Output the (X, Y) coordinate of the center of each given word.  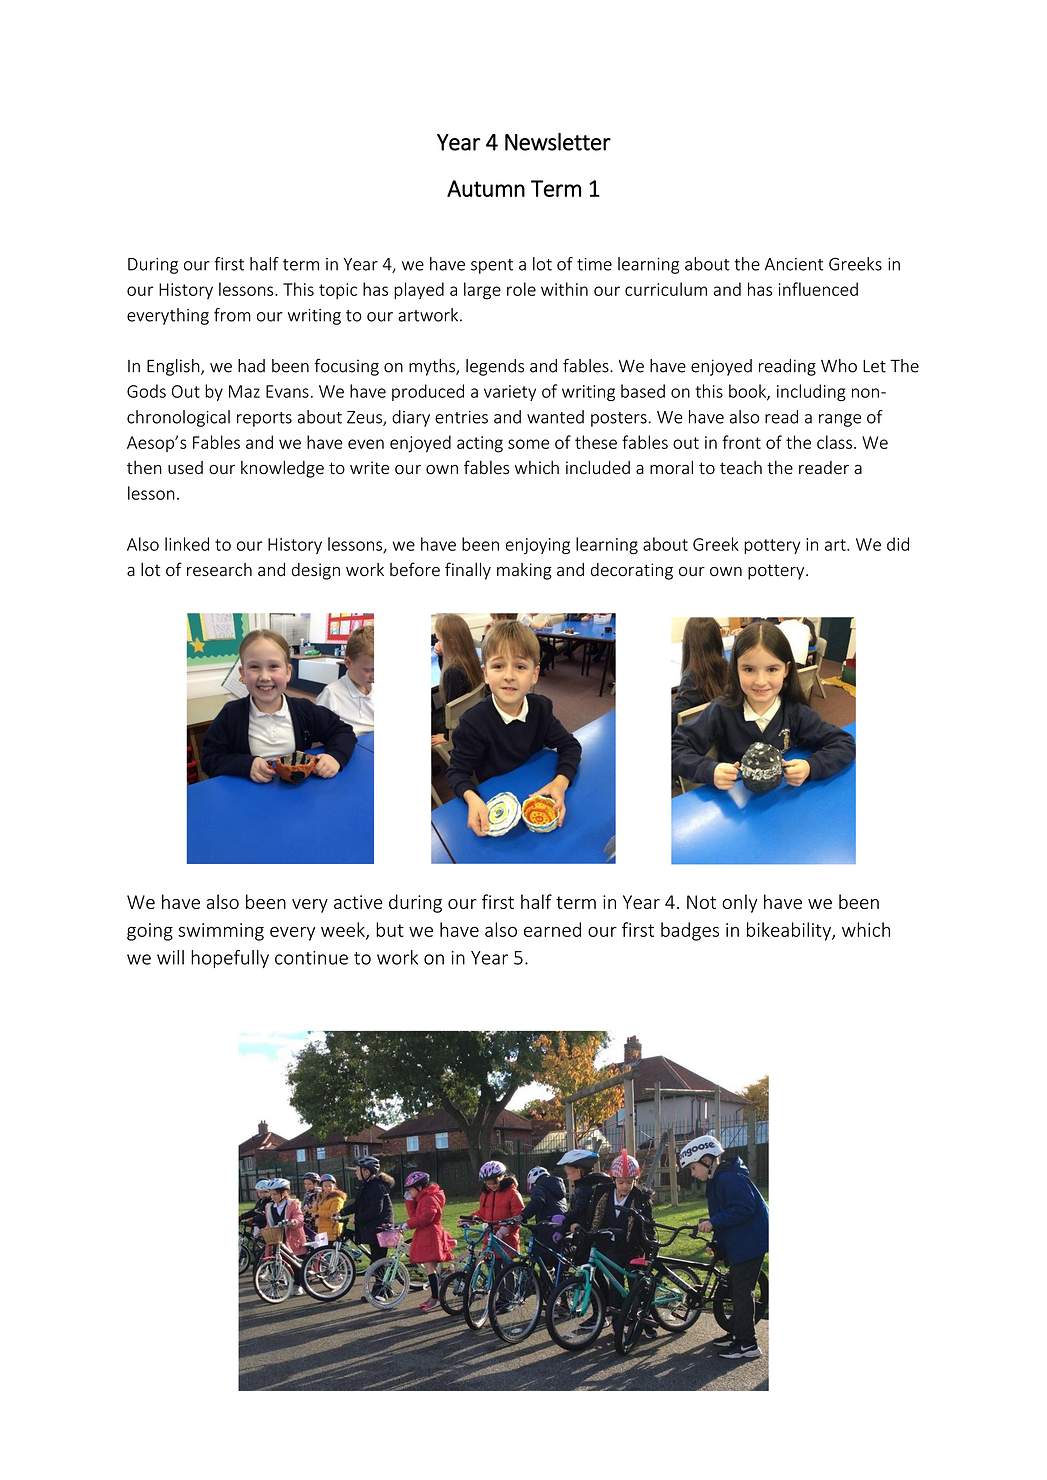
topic (338, 291)
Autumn (486, 188)
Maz (244, 391)
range (840, 420)
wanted (555, 417)
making (524, 571)
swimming (221, 932)
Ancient (794, 264)
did (898, 544)
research (219, 570)
